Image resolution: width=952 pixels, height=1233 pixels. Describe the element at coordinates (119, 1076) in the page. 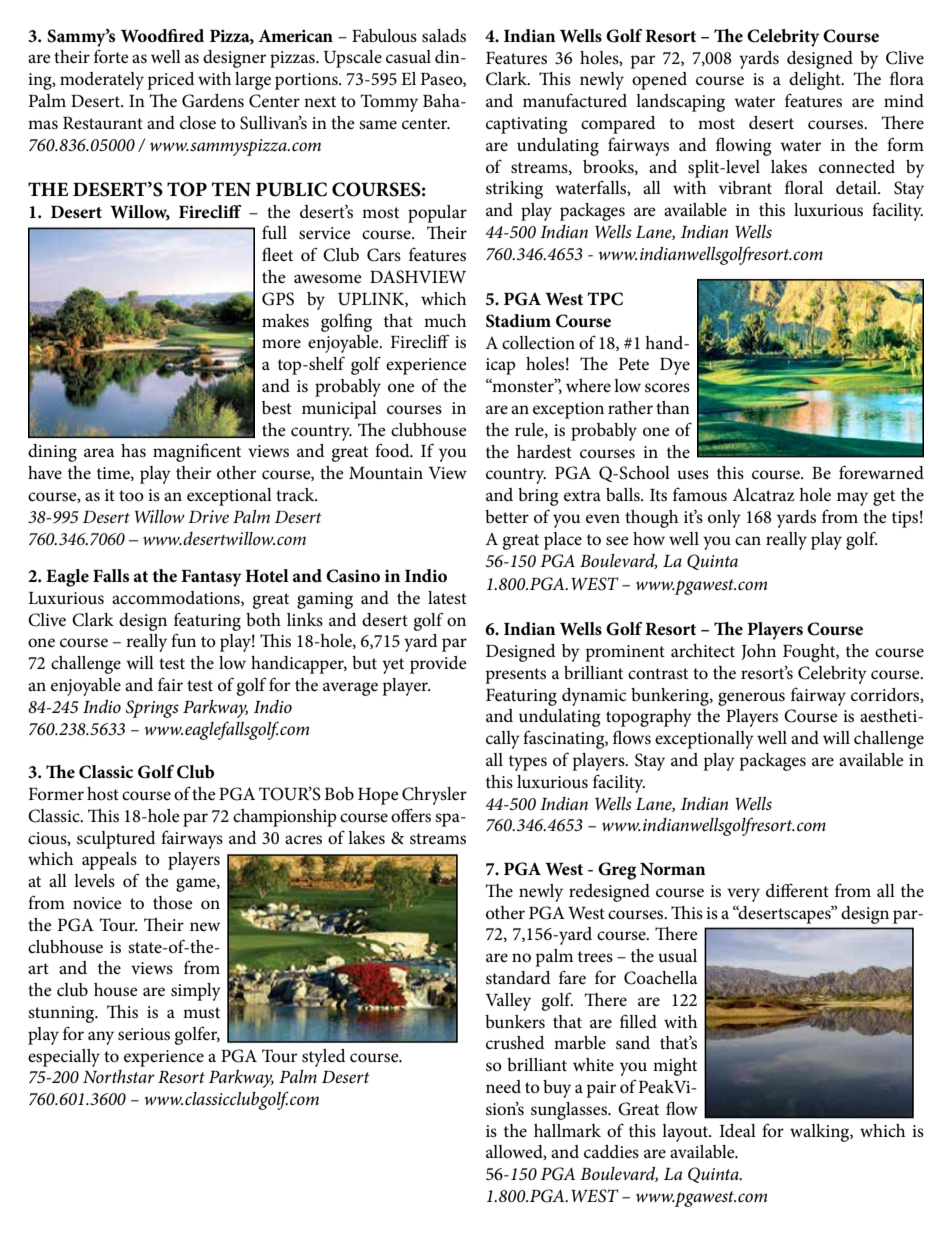

I see `Northstar` at that location.
